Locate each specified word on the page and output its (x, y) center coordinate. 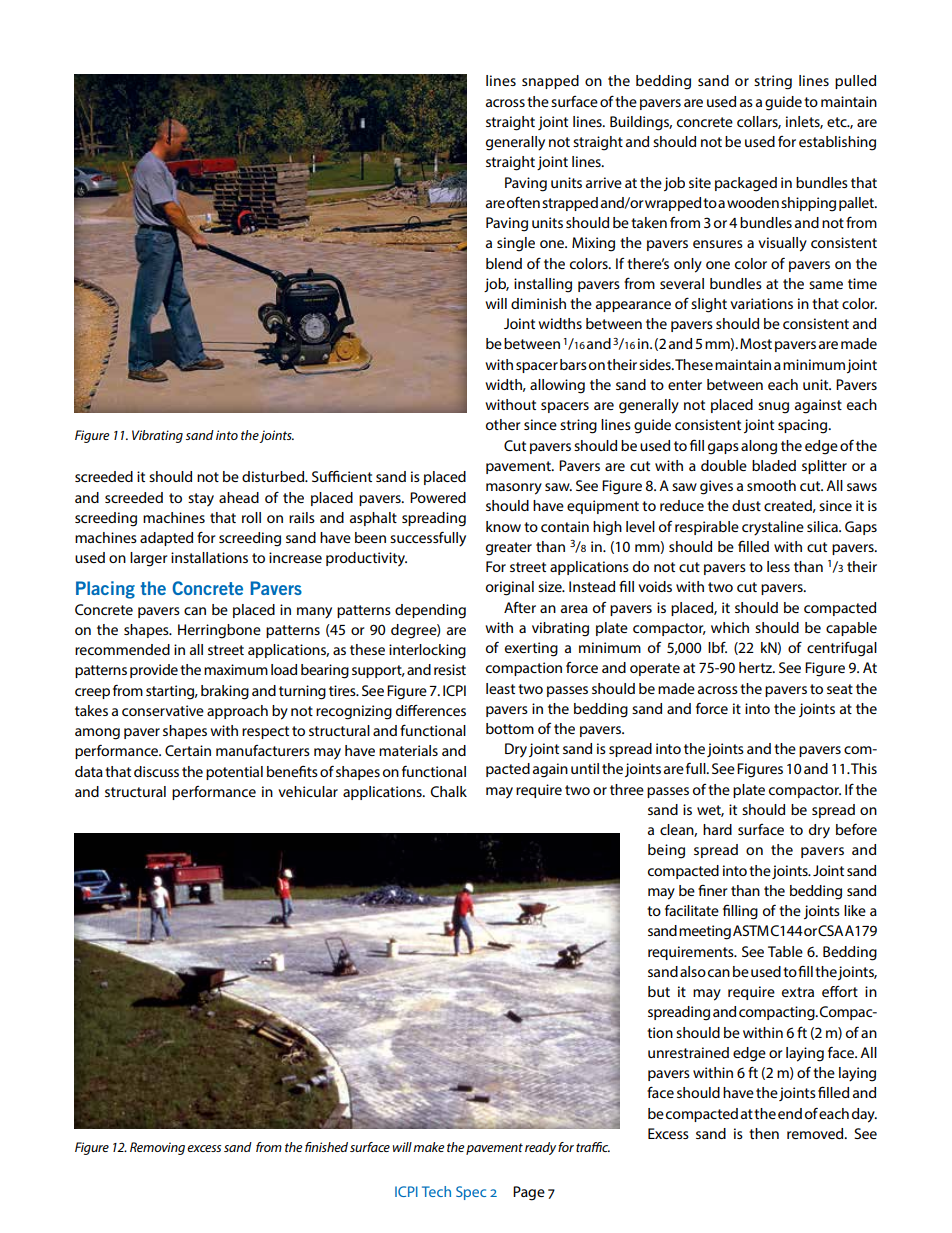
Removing (157, 1148)
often (523, 202)
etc (838, 122)
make (429, 1147)
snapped (550, 82)
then (764, 1133)
